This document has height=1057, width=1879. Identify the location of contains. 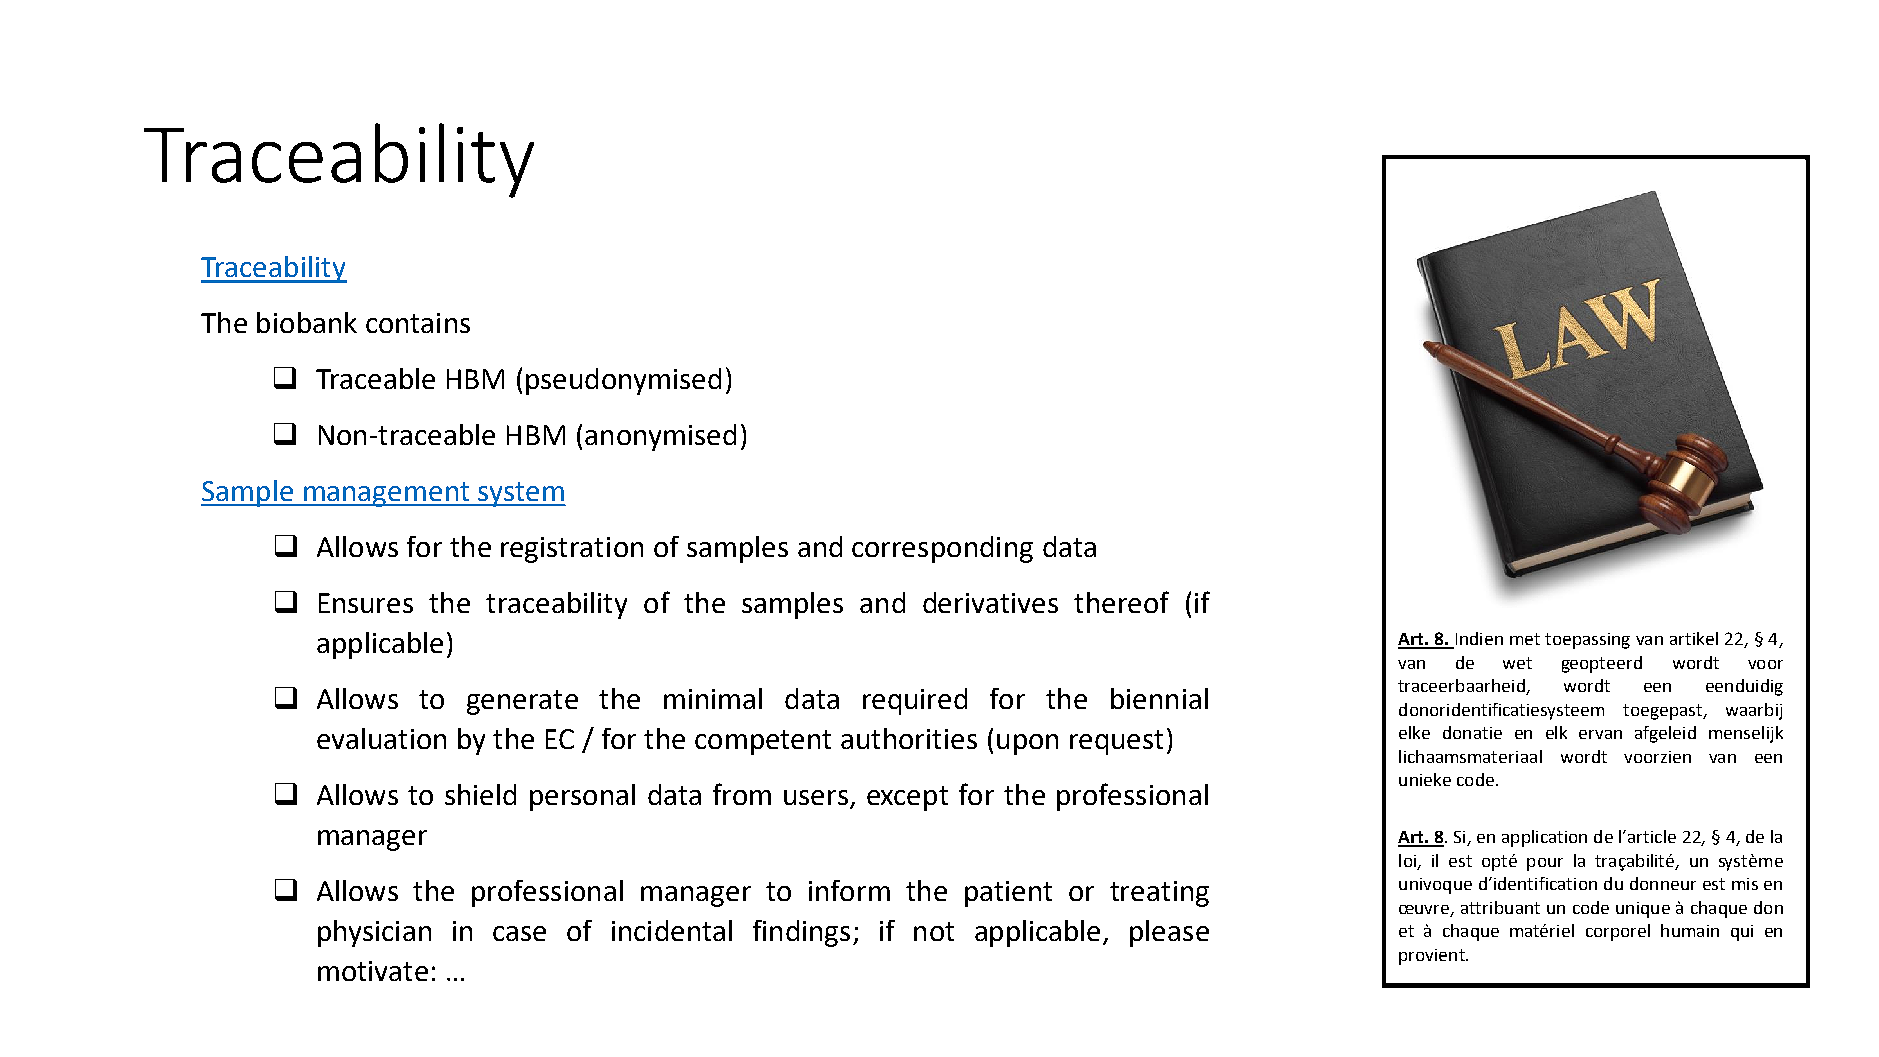
(418, 323).
